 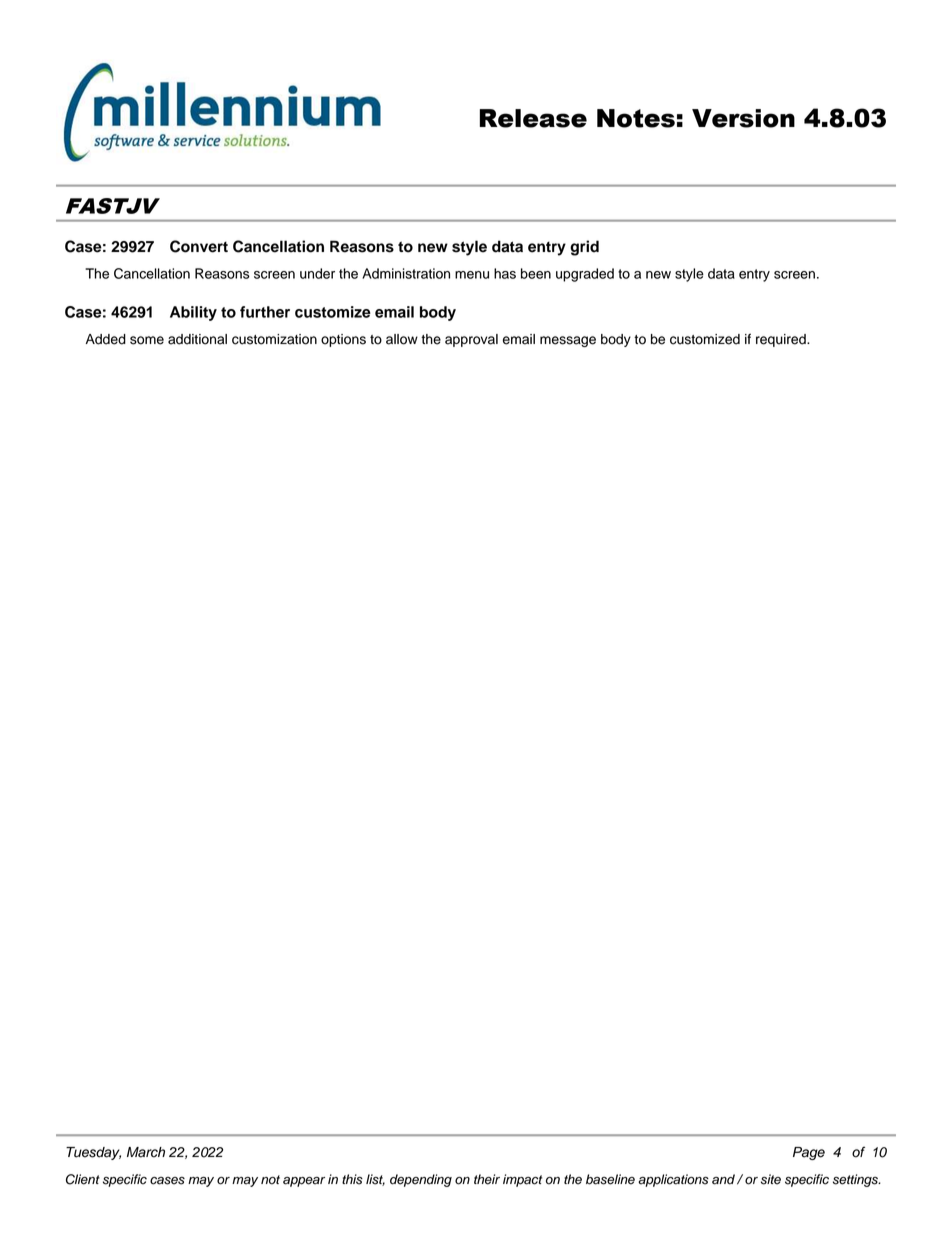 What do you see at coordinates (533, 118) in the screenshot?
I see `Release` at bounding box center [533, 118].
